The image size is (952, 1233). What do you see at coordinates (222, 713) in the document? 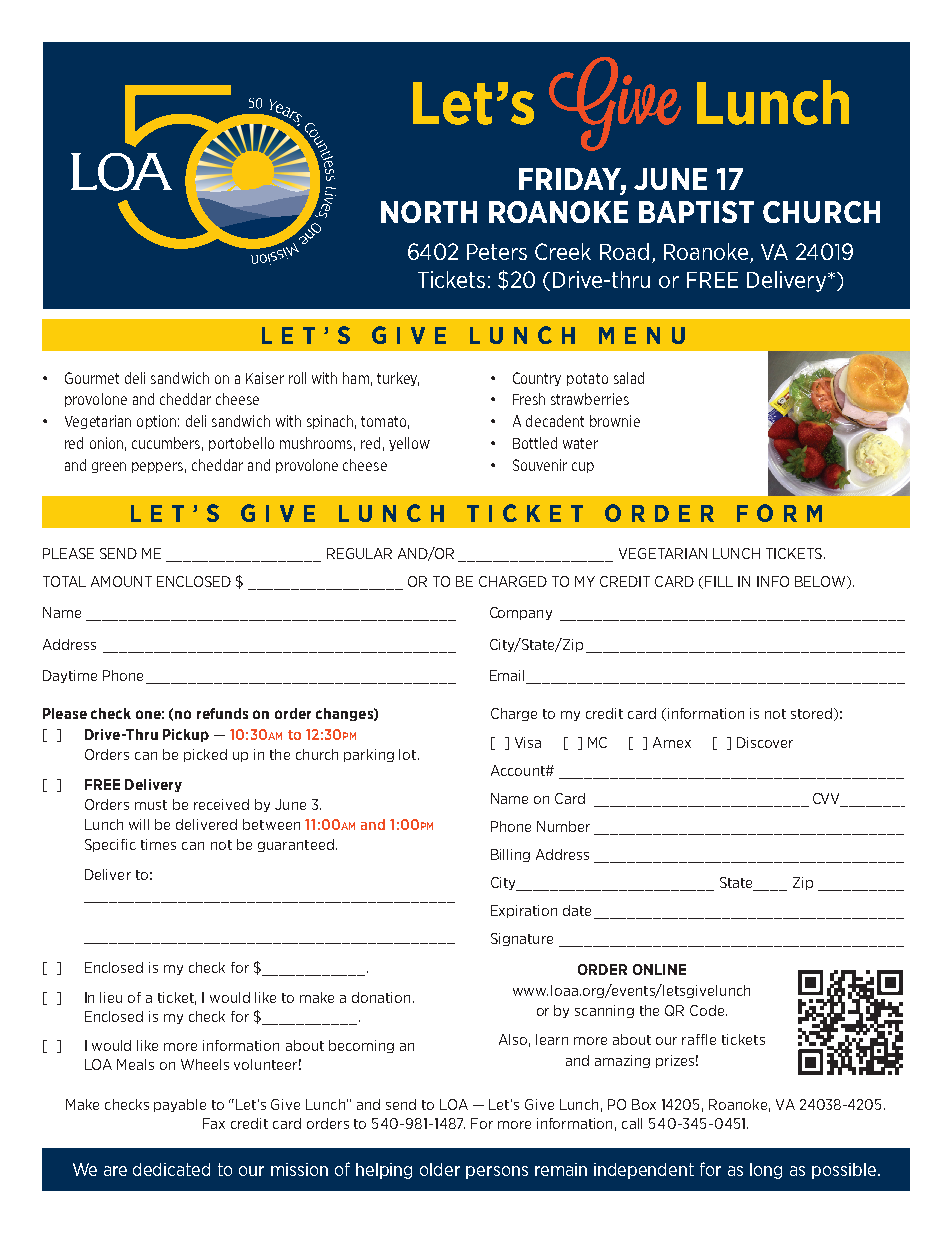
I see `refunds` at bounding box center [222, 713].
